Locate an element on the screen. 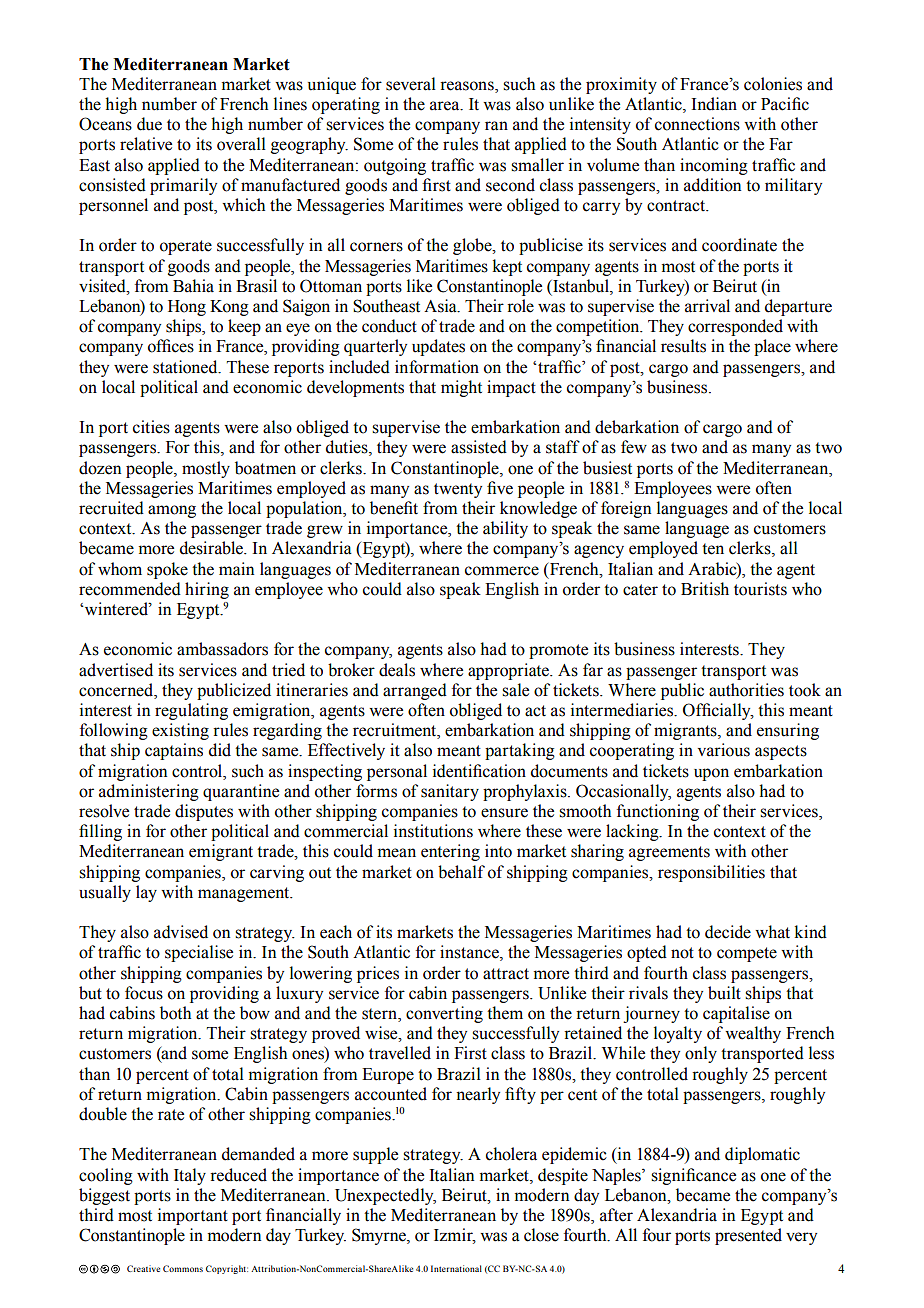  presented is located at coordinates (748, 1236).
